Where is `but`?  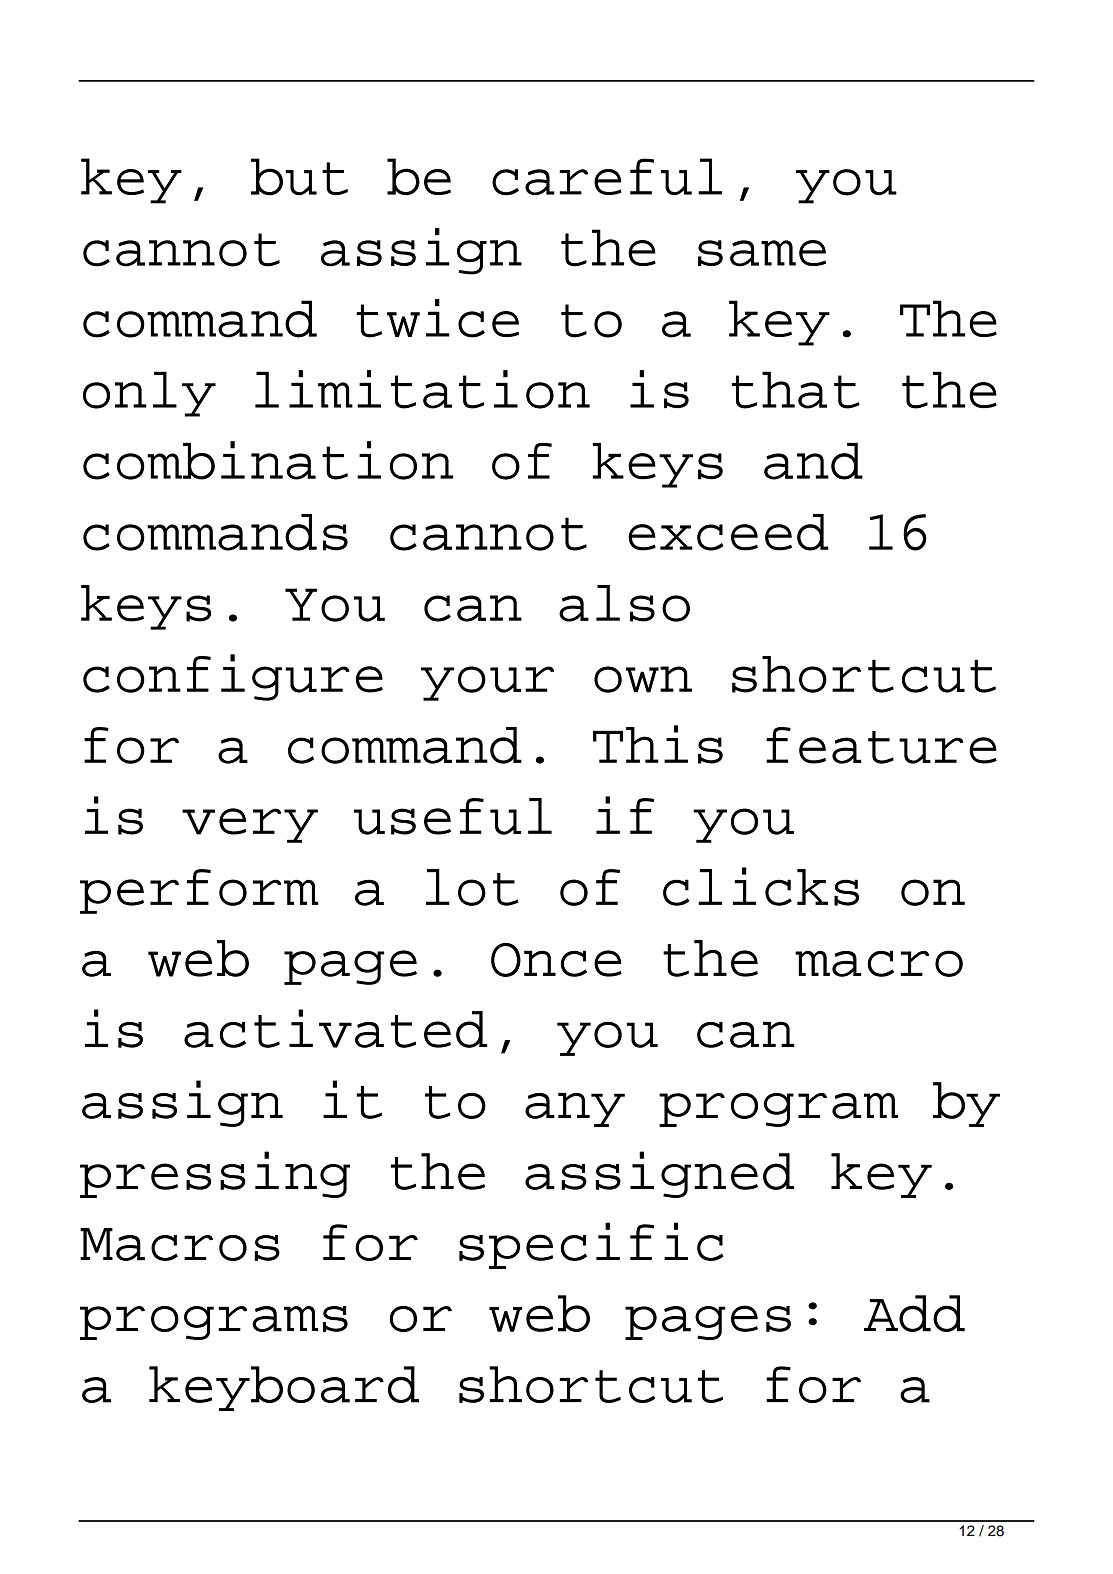
but is located at coordinates (299, 177).
